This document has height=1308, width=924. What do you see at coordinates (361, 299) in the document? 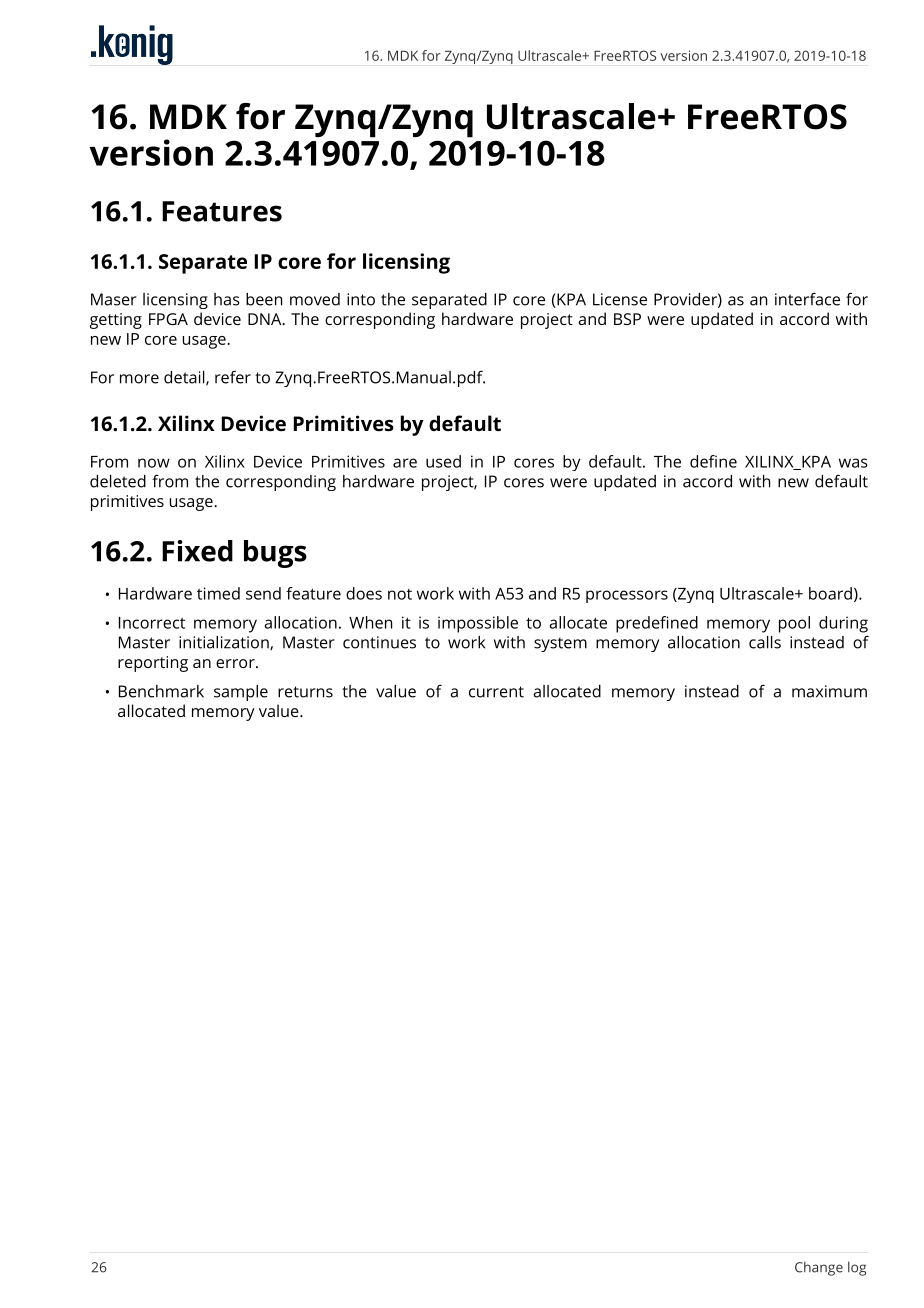
I see `into` at bounding box center [361, 299].
